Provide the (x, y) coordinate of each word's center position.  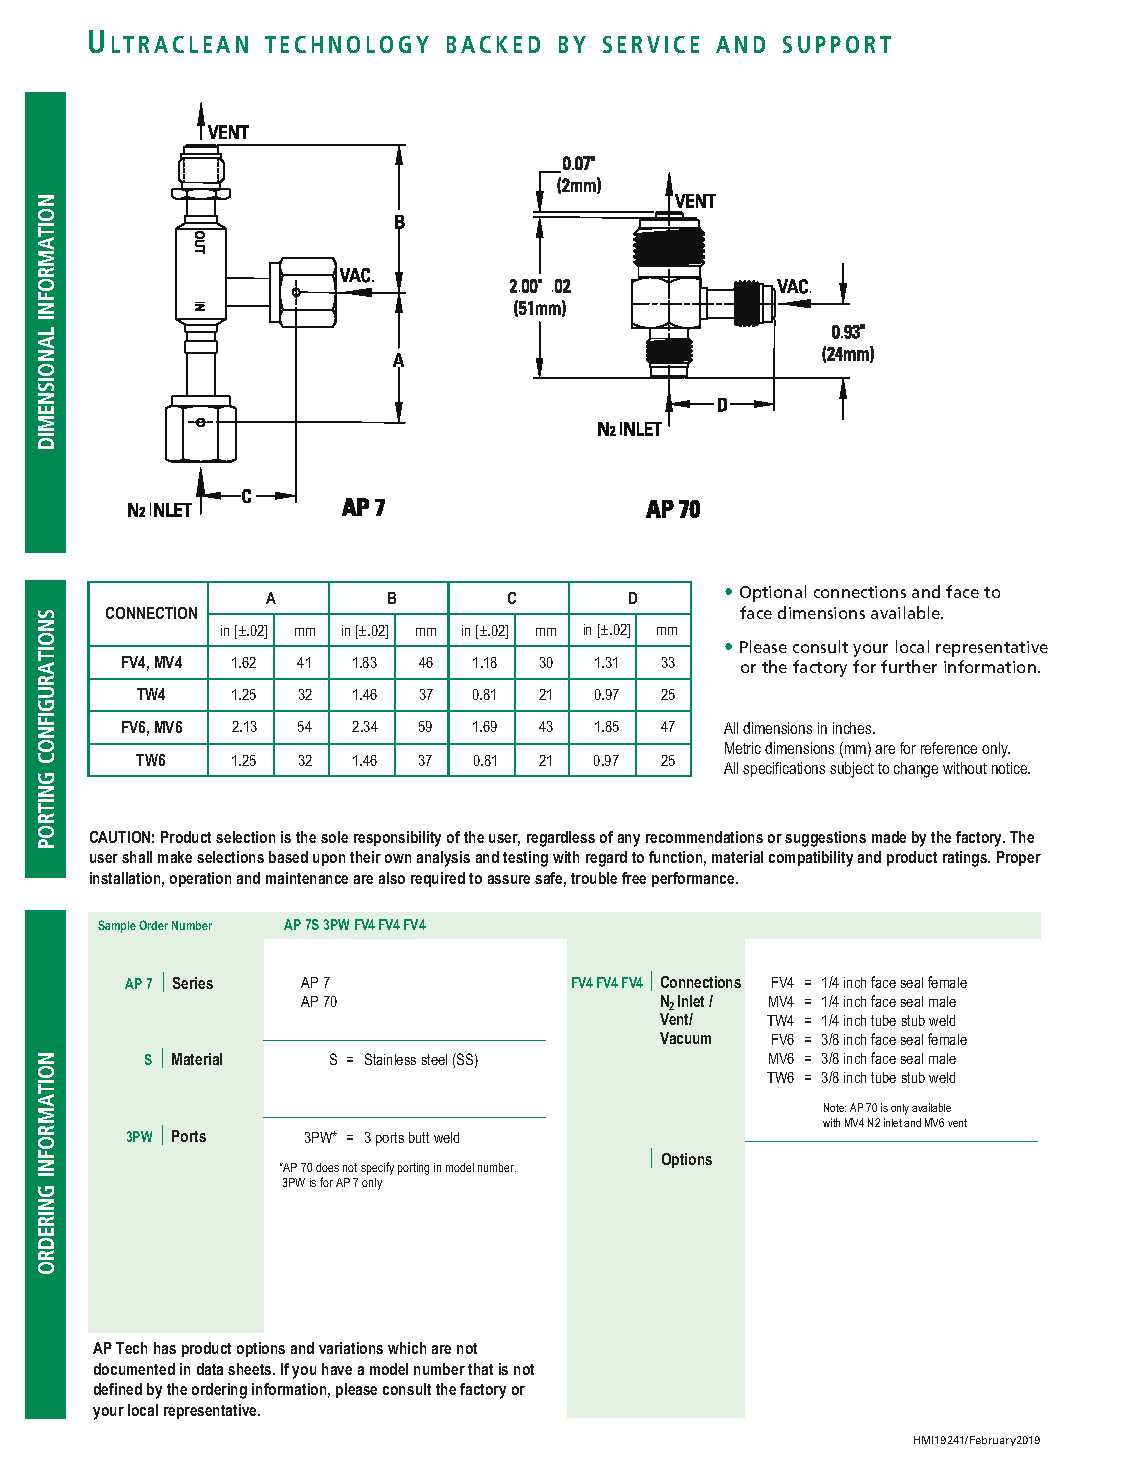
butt (419, 1137)
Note (835, 1107)
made (889, 837)
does (327, 1167)
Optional (773, 593)
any (629, 840)
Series (193, 983)
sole (334, 837)
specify (377, 1168)
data (210, 1369)
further (909, 666)
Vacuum (685, 1038)
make (175, 857)
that (480, 1369)
